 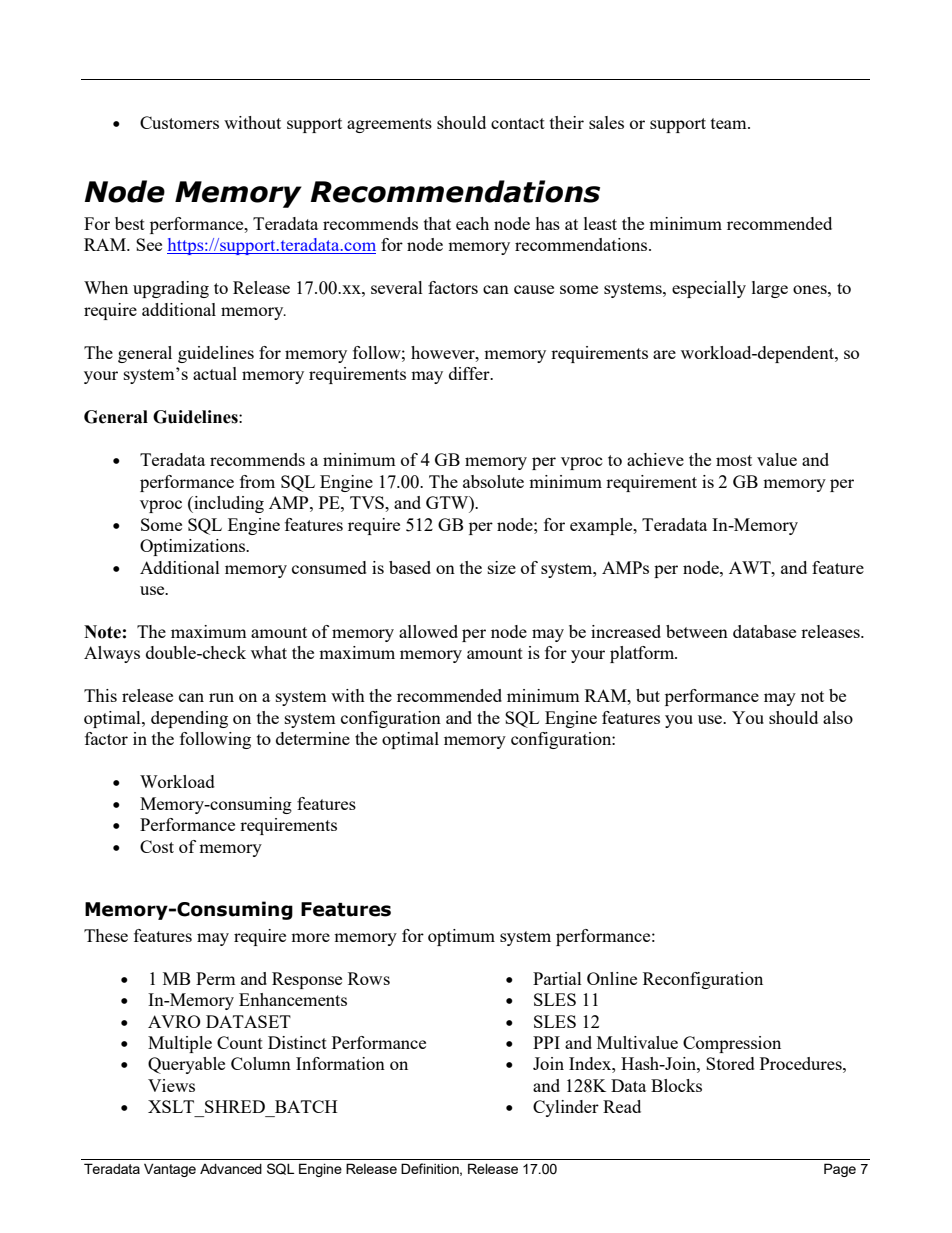 What do you see at coordinates (838, 717) in the screenshot?
I see `also` at bounding box center [838, 717].
